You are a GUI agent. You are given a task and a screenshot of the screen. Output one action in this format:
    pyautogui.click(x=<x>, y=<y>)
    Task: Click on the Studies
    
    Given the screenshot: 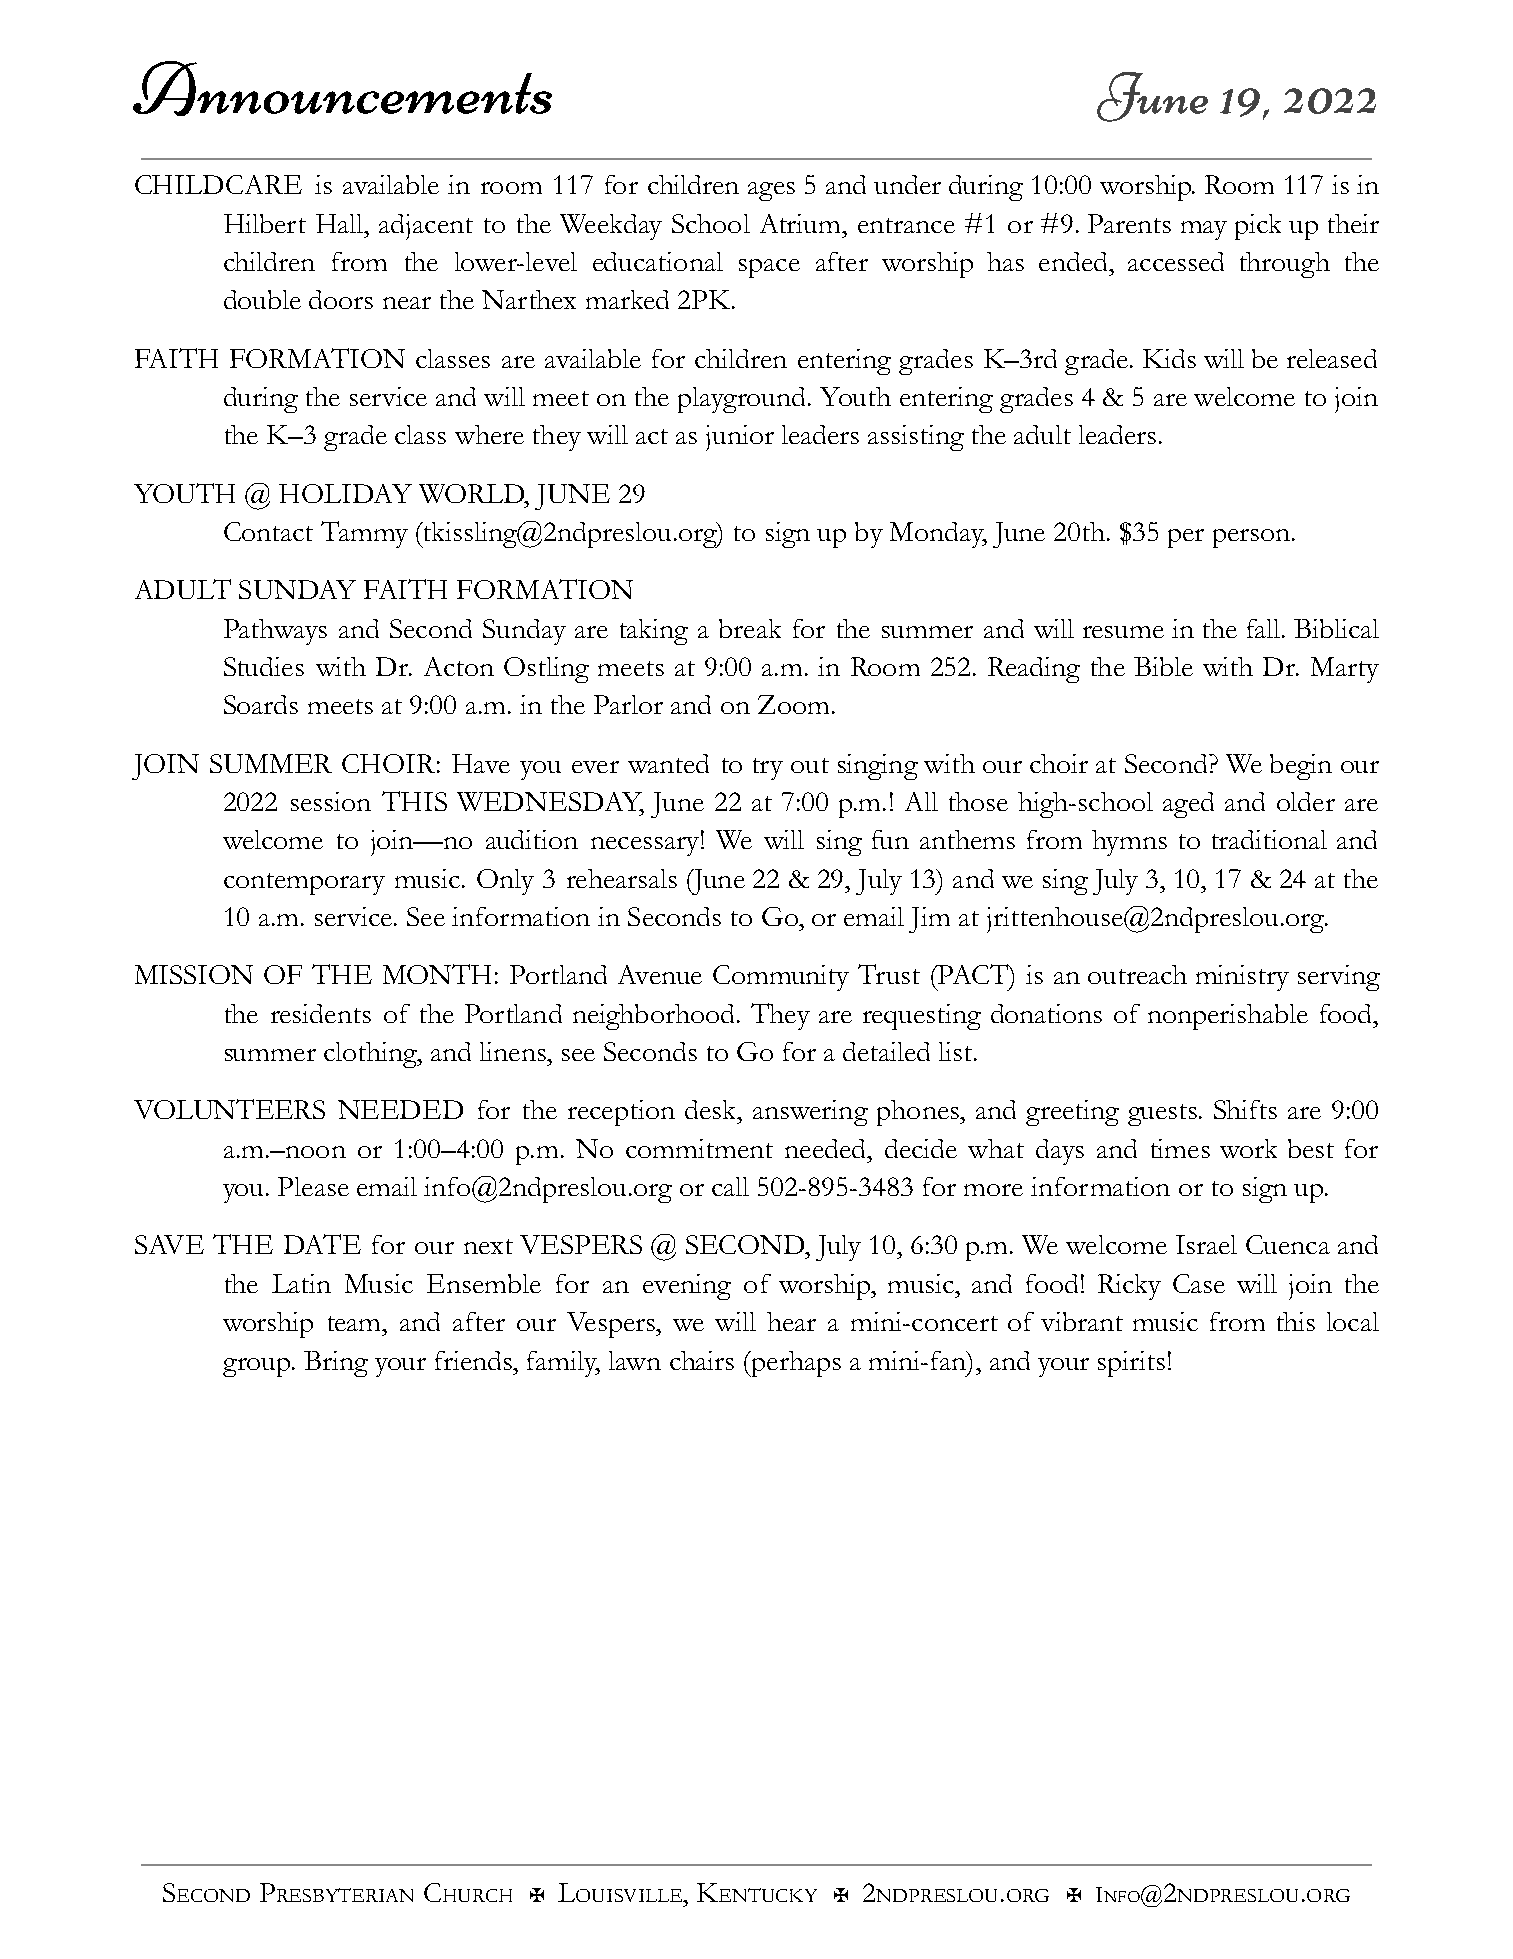 What is the action you would take?
    pyautogui.click(x=264, y=666)
